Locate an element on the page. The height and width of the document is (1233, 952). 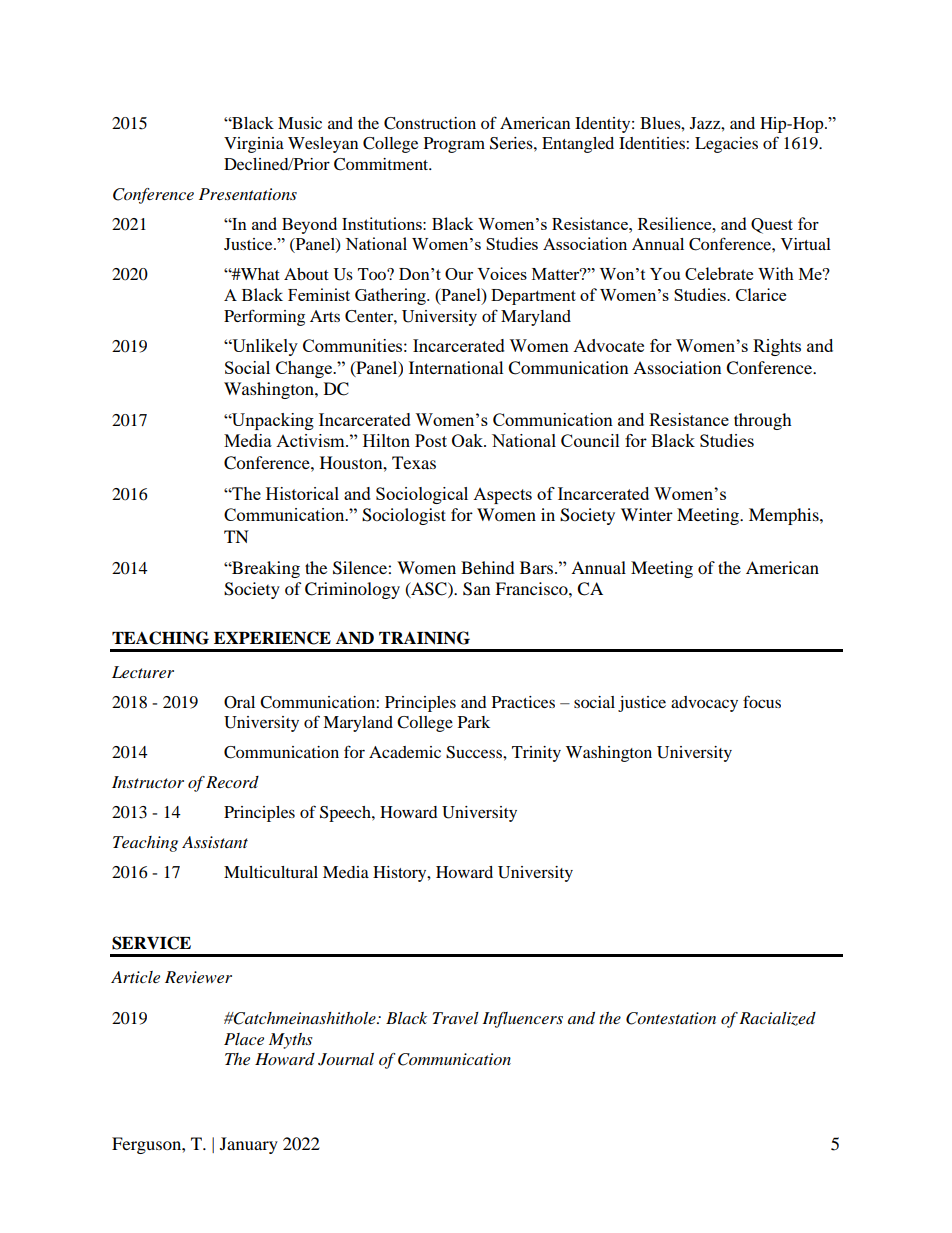
Program is located at coordinates (454, 145).
